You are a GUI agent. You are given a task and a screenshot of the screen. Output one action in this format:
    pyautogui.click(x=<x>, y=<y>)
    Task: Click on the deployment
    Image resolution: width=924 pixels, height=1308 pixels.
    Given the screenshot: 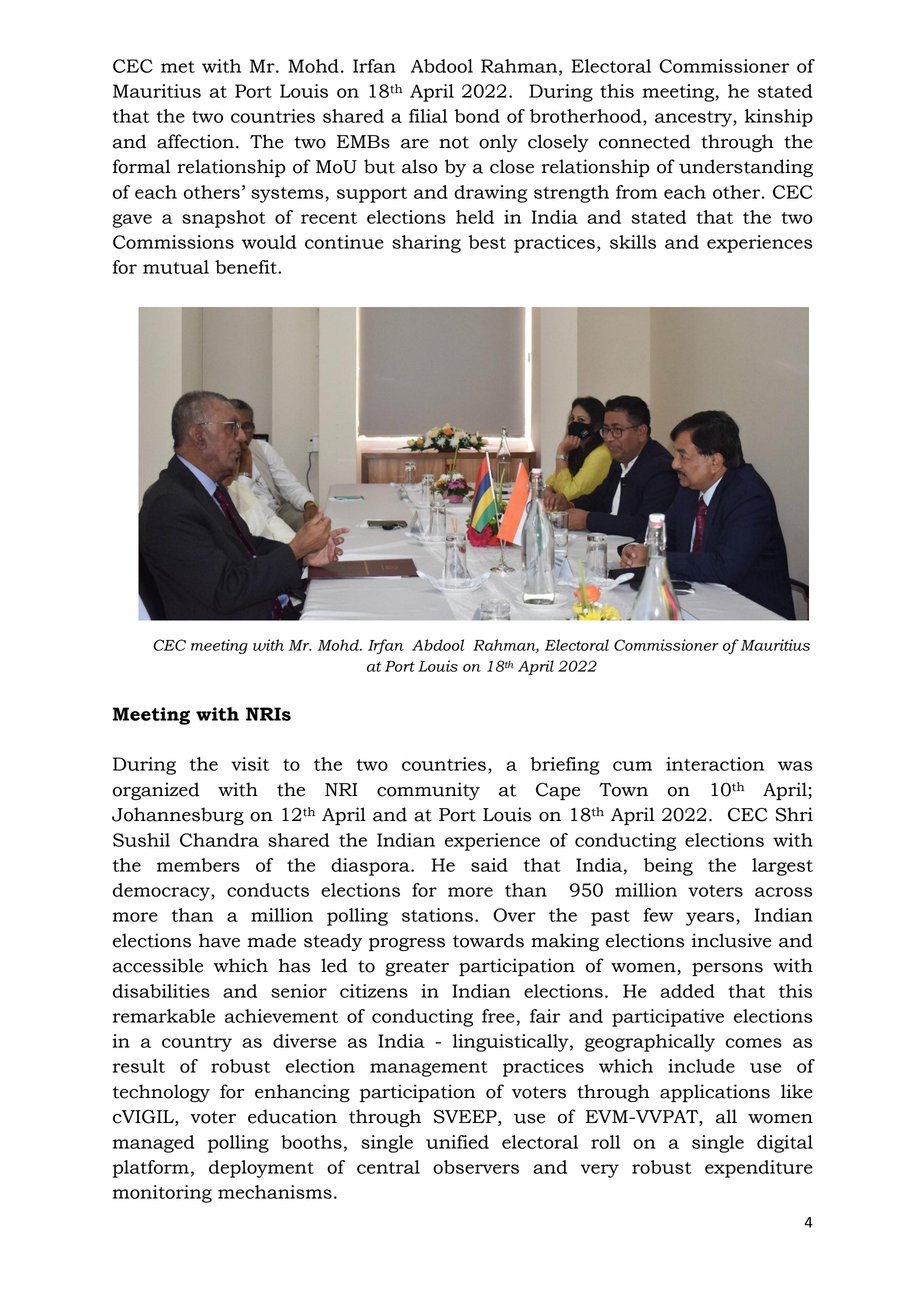 What is the action you would take?
    pyautogui.click(x=261, y=1169)
